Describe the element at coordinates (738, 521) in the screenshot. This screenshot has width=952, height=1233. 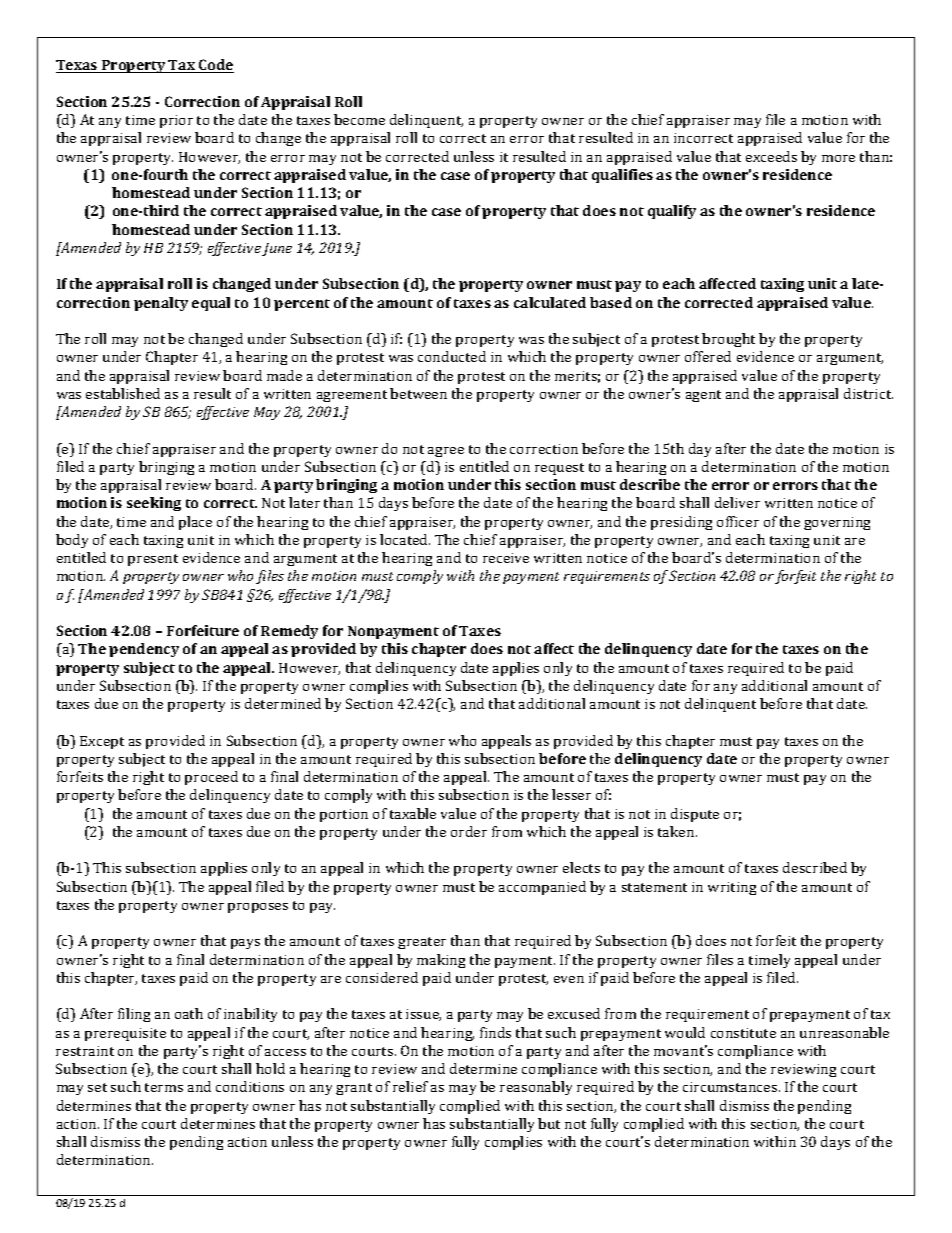
I see `officer` at that location.
